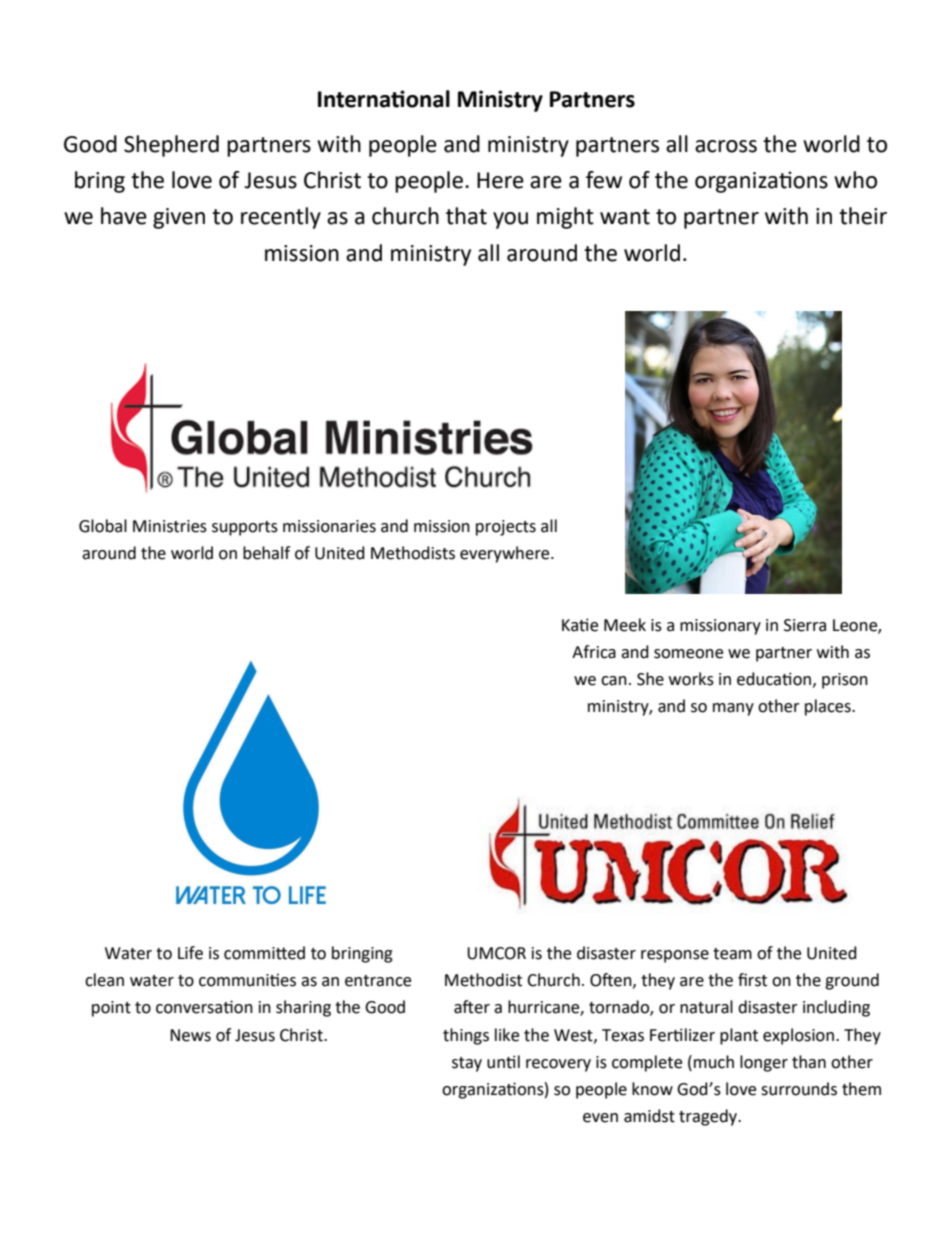 Image resolution: width=952 pixels, height=1233 pixels. Describe the element at coordinates (190, 1035) in the screenshot. I see `News` at that location.
